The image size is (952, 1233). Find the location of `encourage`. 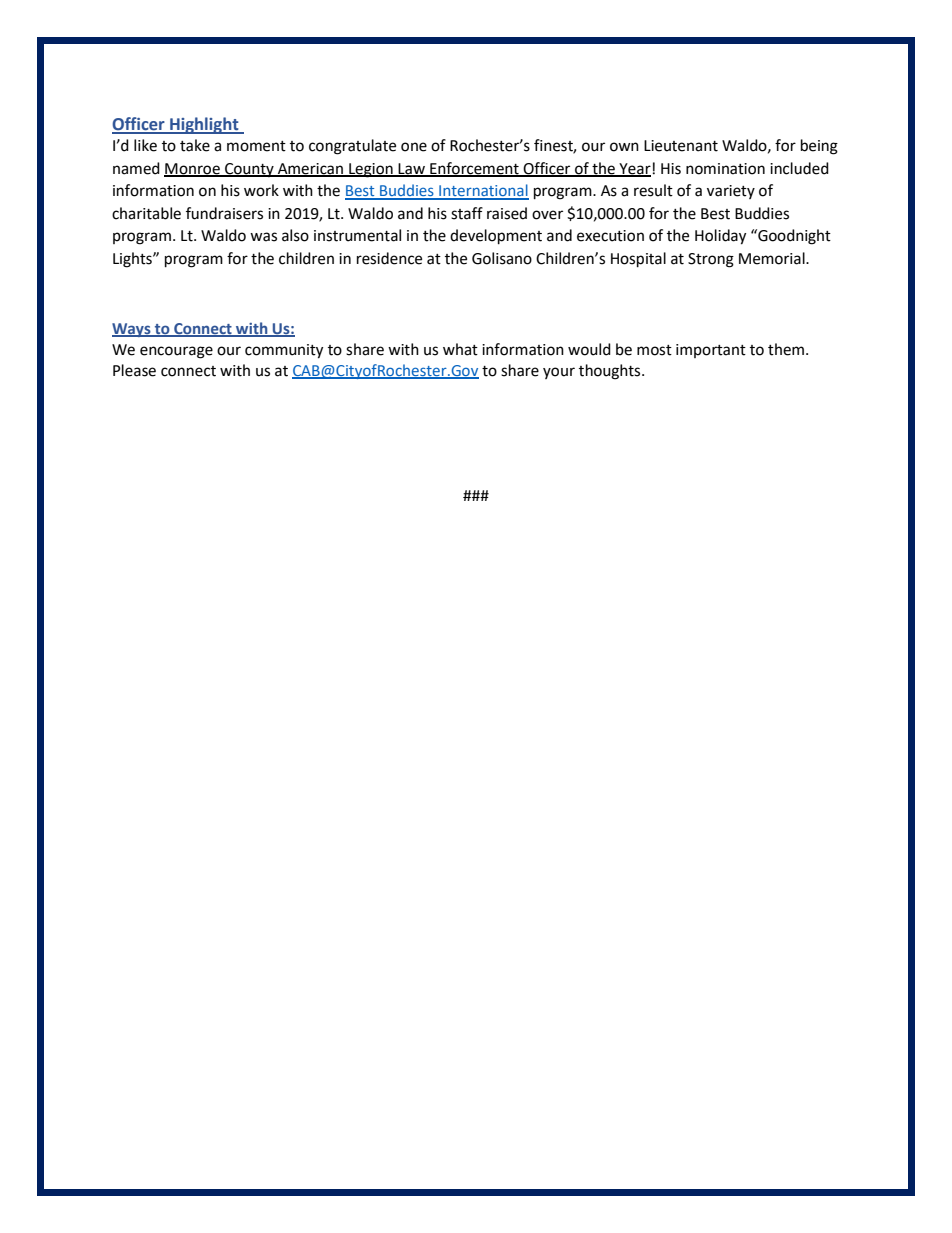

encourage is located at coordinates (176, 352).
